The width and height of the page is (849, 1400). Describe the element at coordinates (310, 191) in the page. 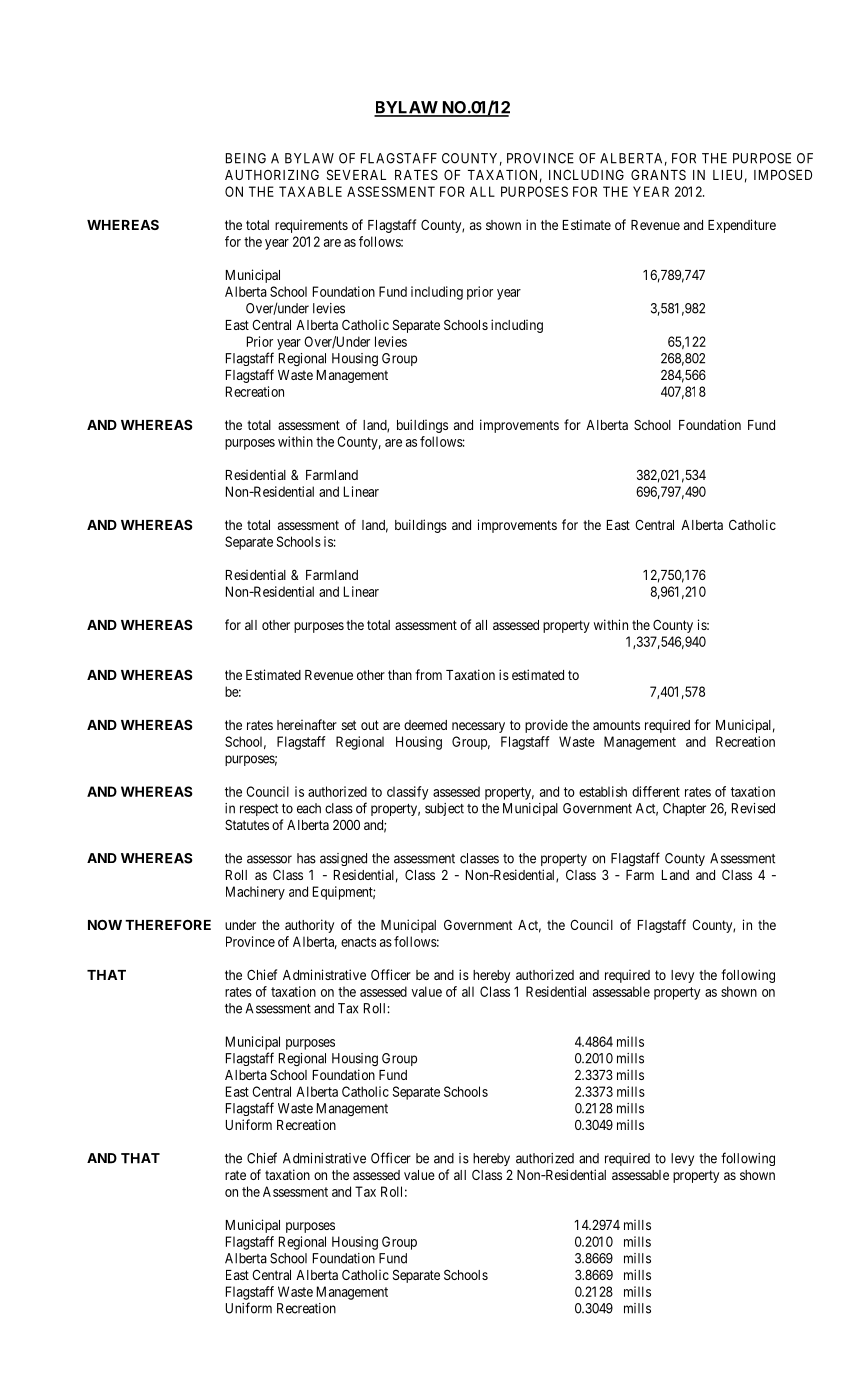

I see `TAXABLE` at that location.
